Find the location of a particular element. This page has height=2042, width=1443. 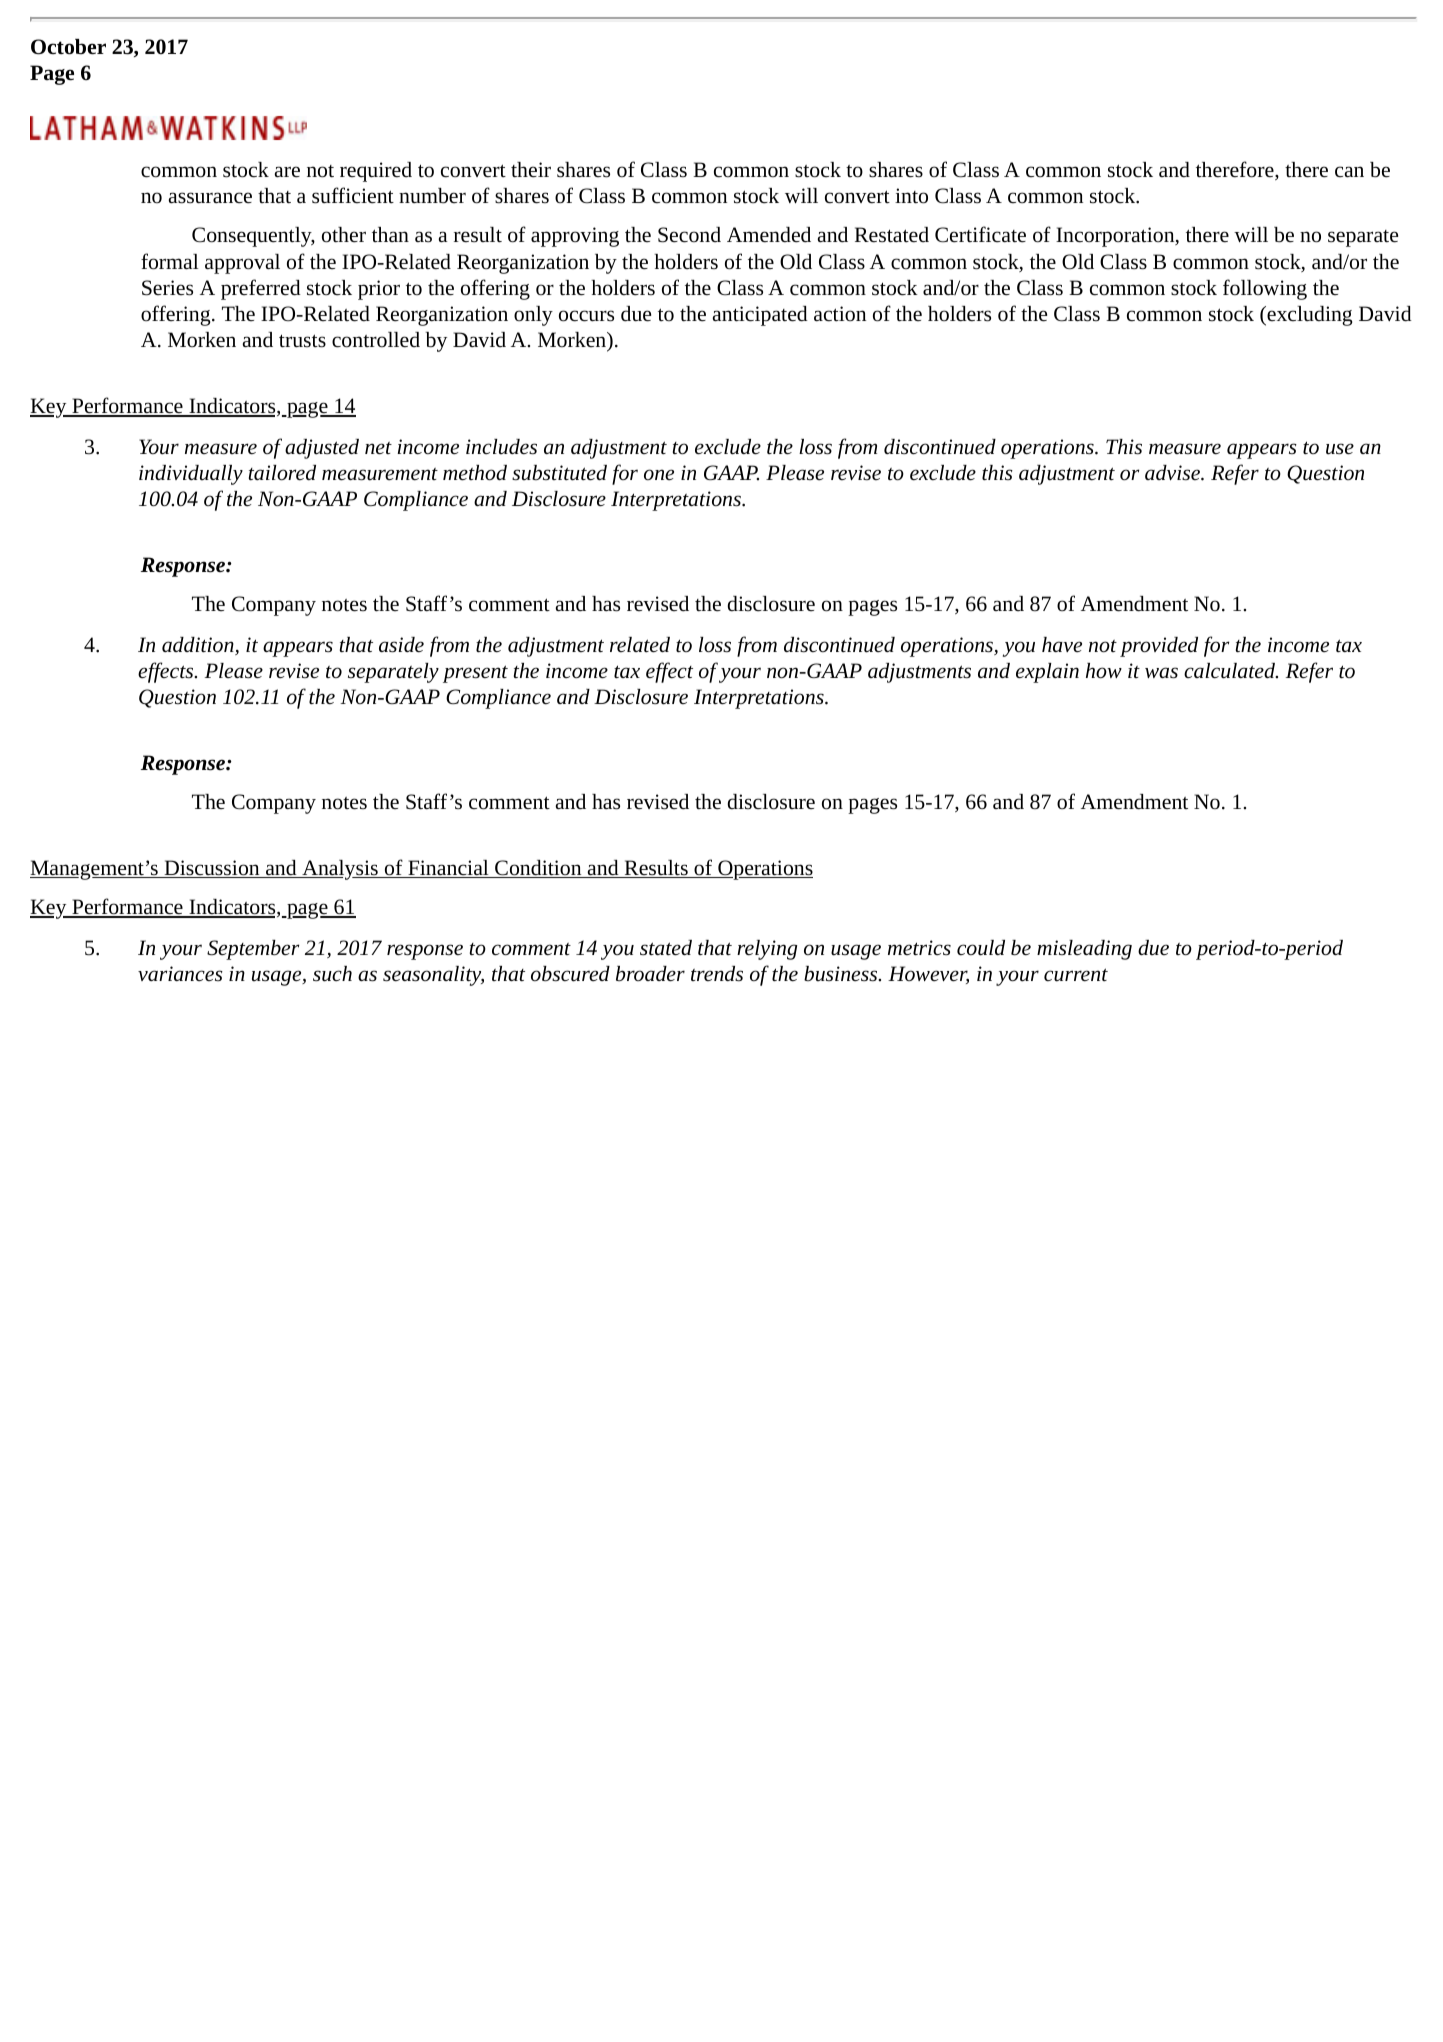

their is located at coordinates (531, 170).
